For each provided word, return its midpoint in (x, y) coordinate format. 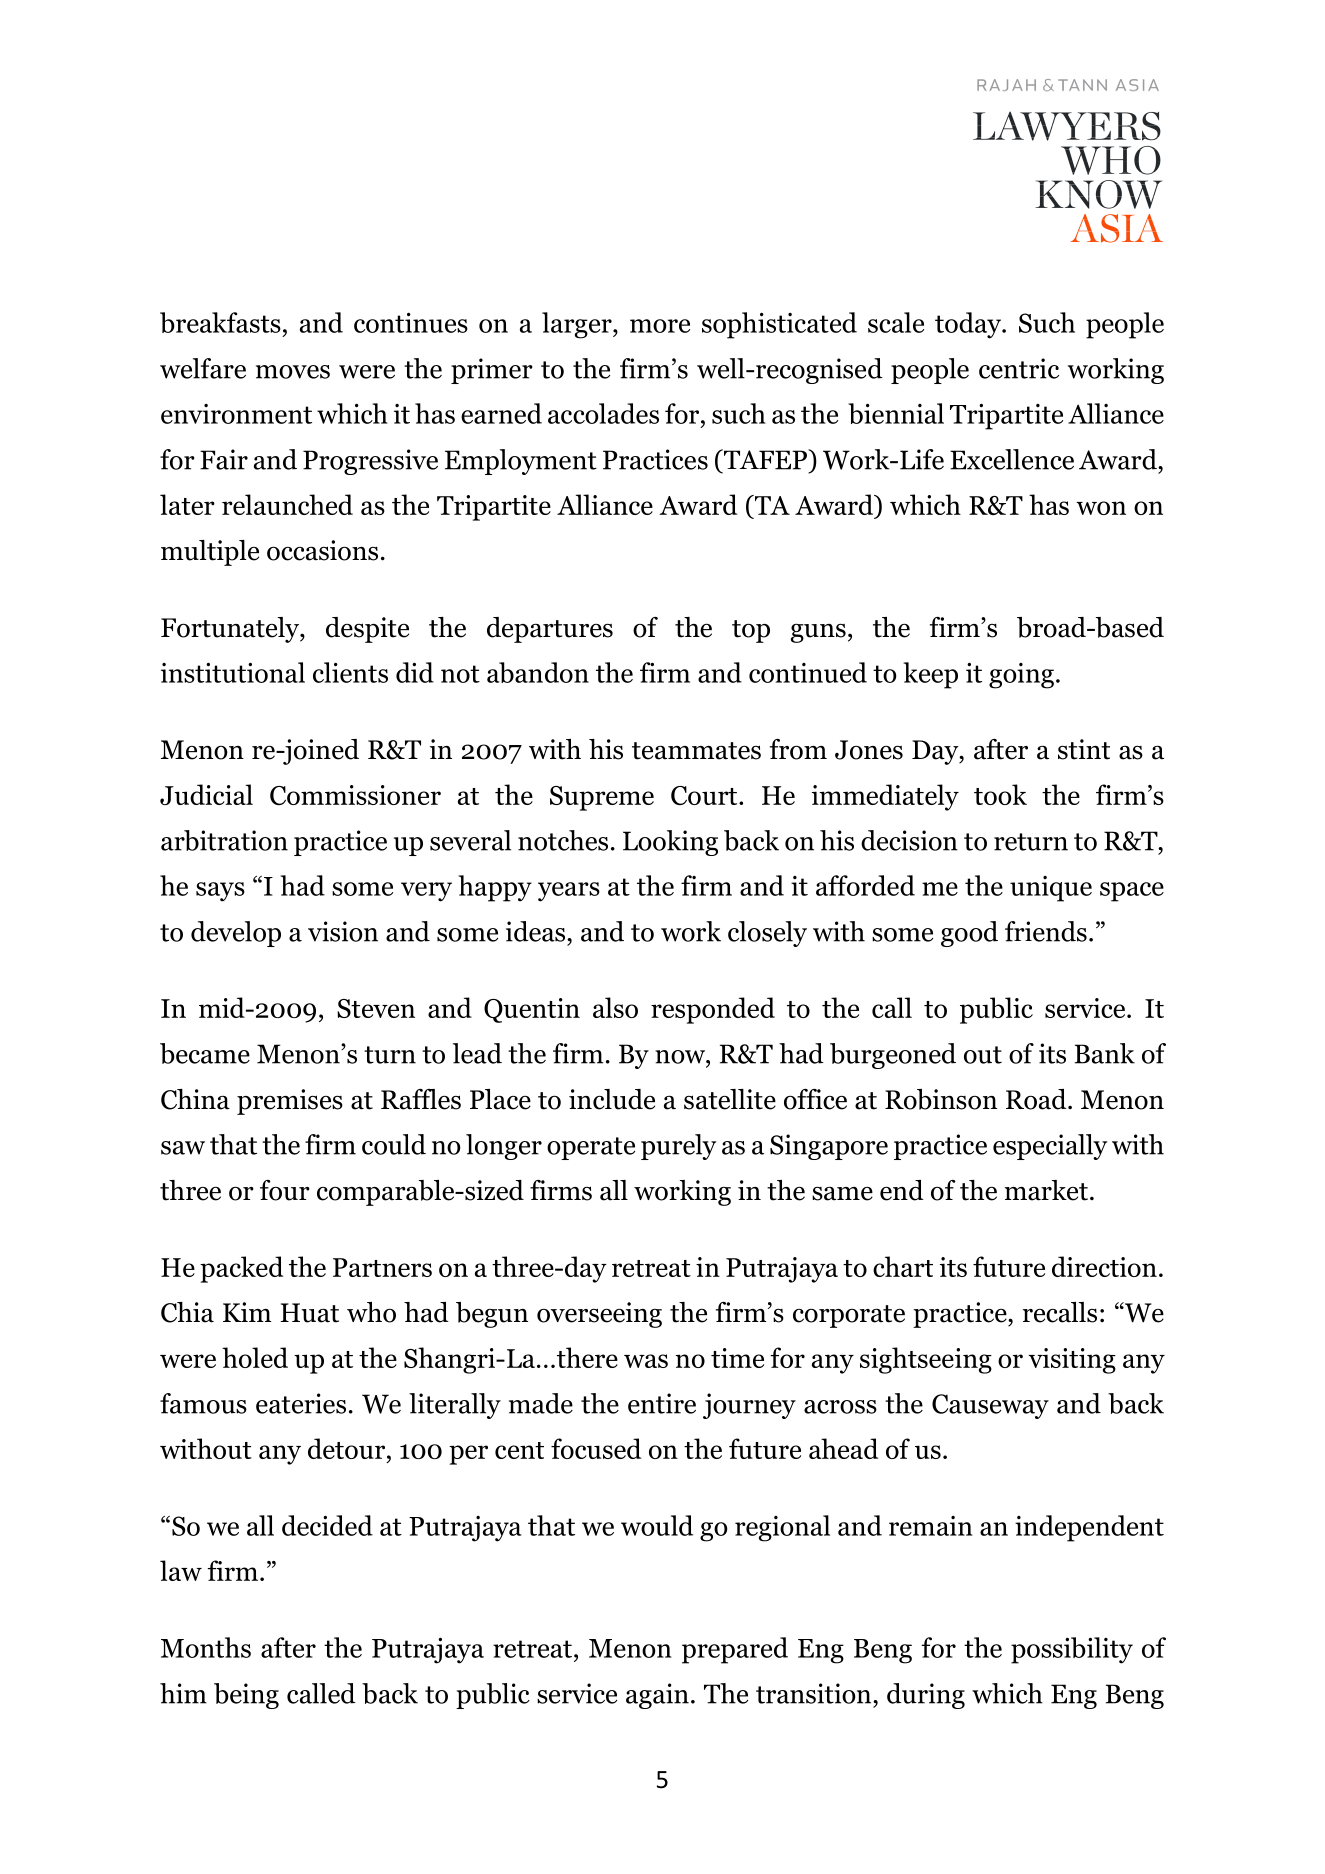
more (660, 326)
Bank (1105, 1053)
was (646, 1361)
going (1021, 676)
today (969, 325)
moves (293, 372)
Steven (376, 1008)
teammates (696, 751)
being (246, 1696)
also (615, 1007)
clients (350, 672)
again (657, 1696)
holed (255, 1357)
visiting (1072, 1361)
